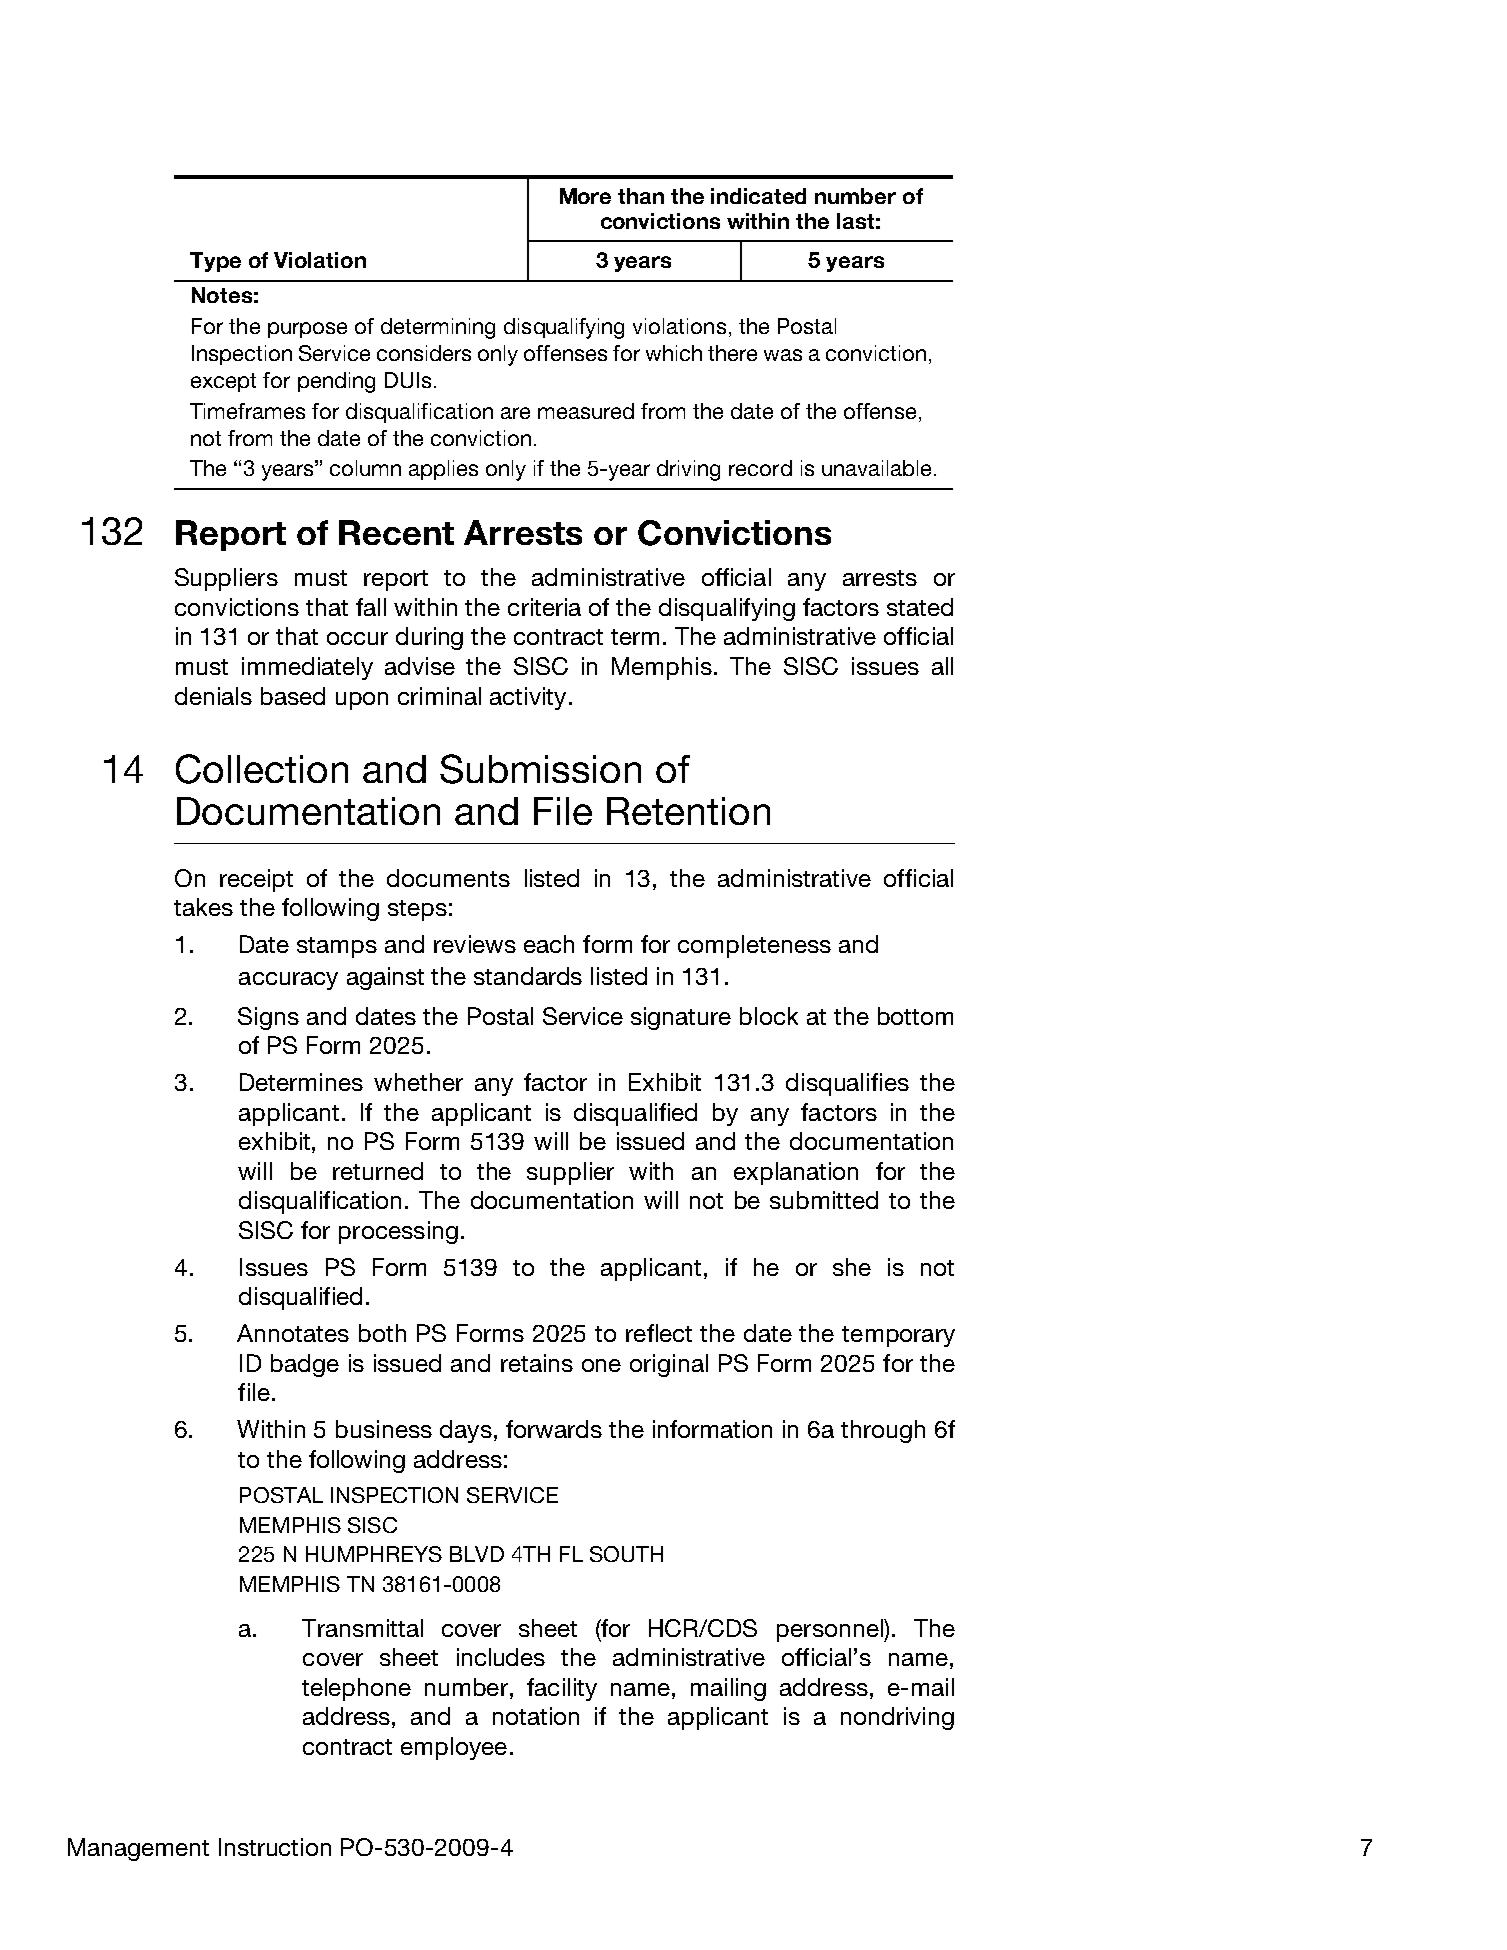 This screenshot has width=1507, height=1950. What do you see at coordinates (262, 769) in the screenshot?
I see `Collection` at bounding box center [262, 769].
